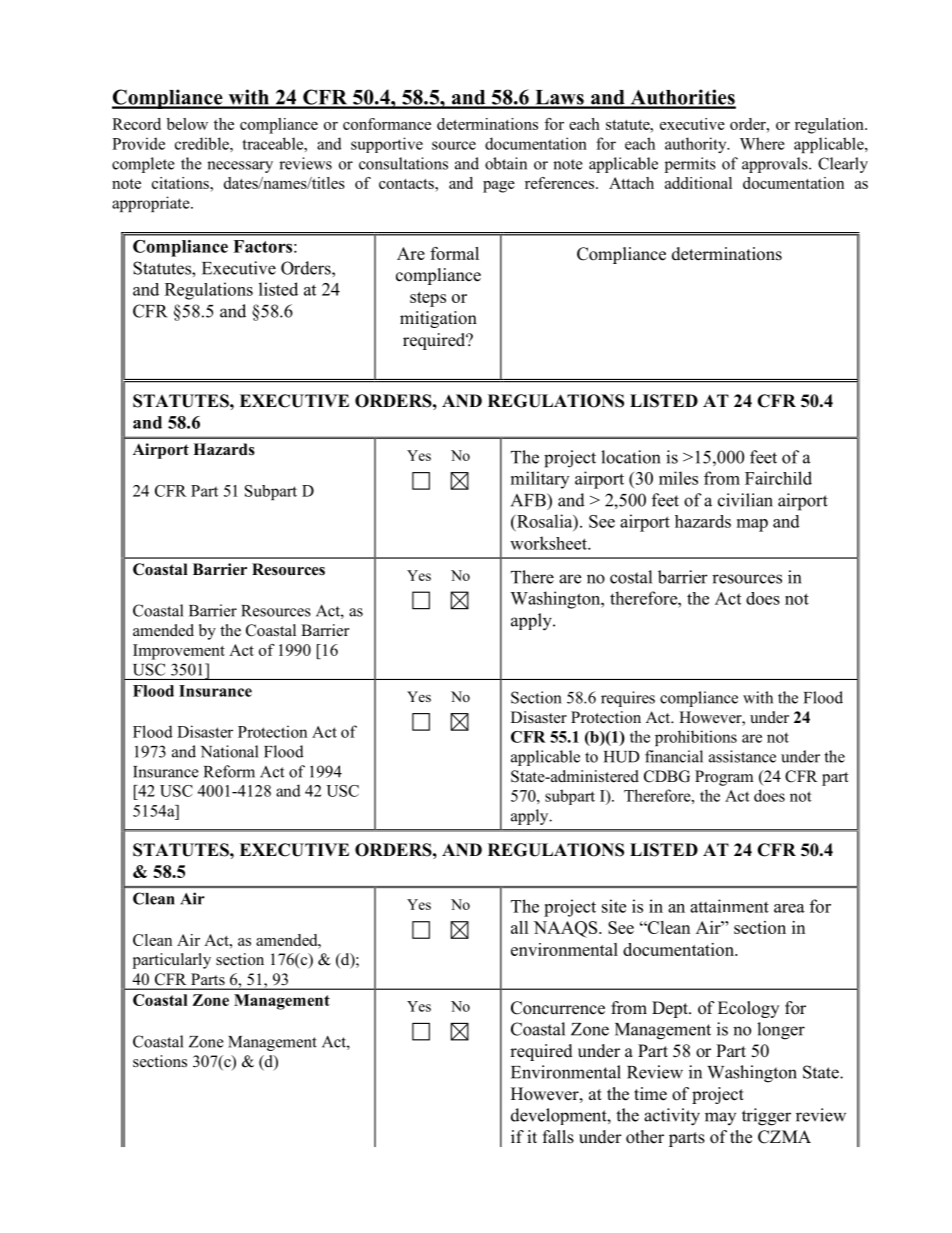  Describe the element at coordinates (558, 1137) in the screenshot. I see `falls` at that location.
